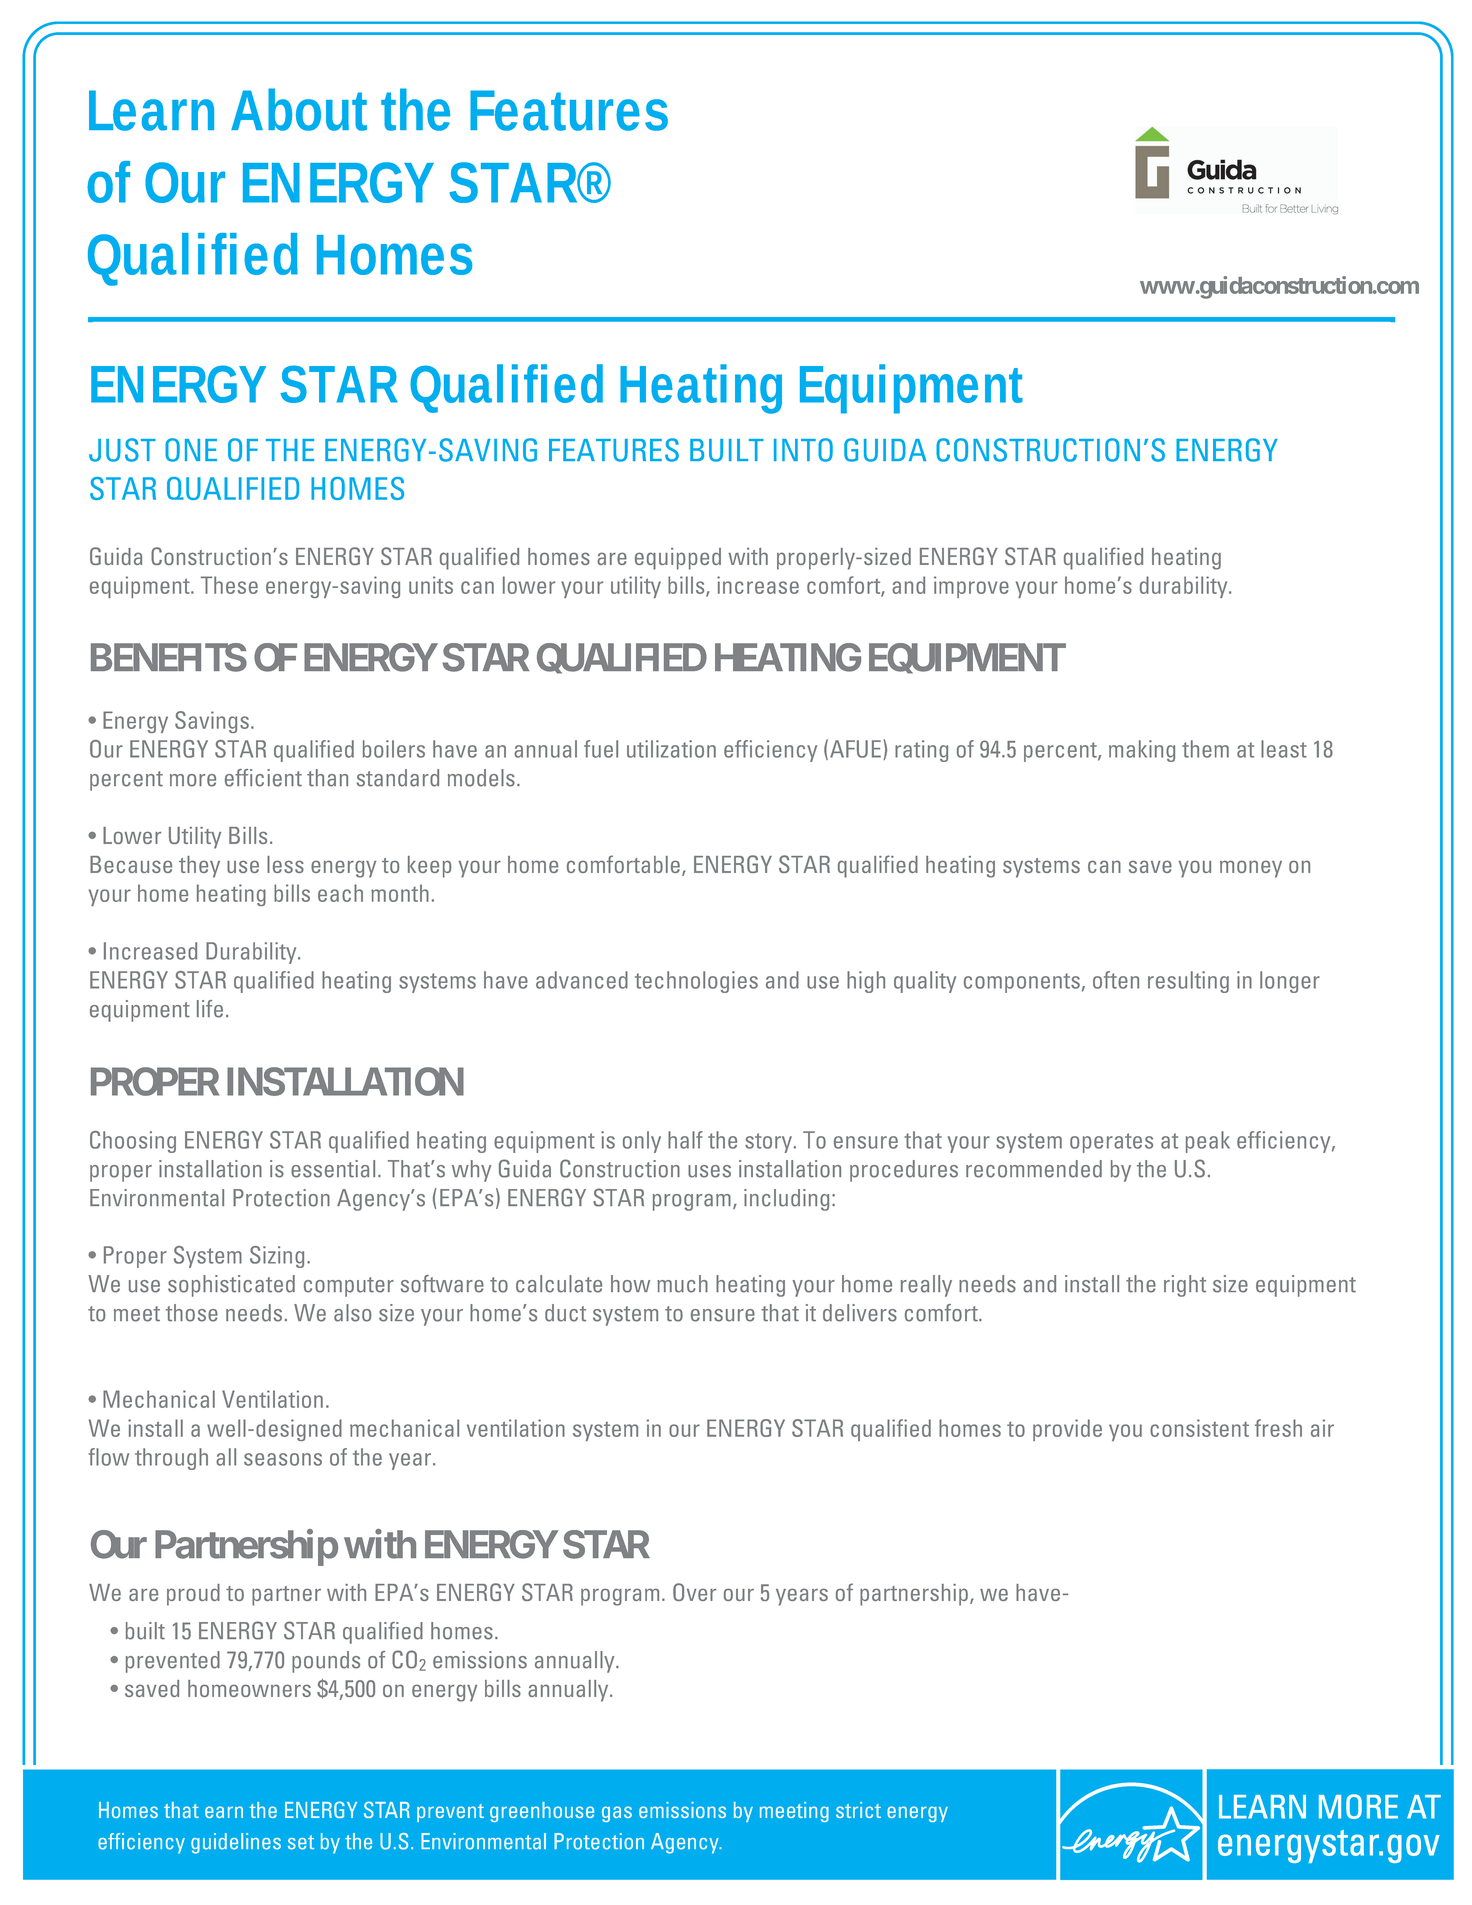 The image size is (1472, 1905). What do you see at coordinates (696, 982) in the screenshot?
I see `technologies` at bounding box center [696, 982].
